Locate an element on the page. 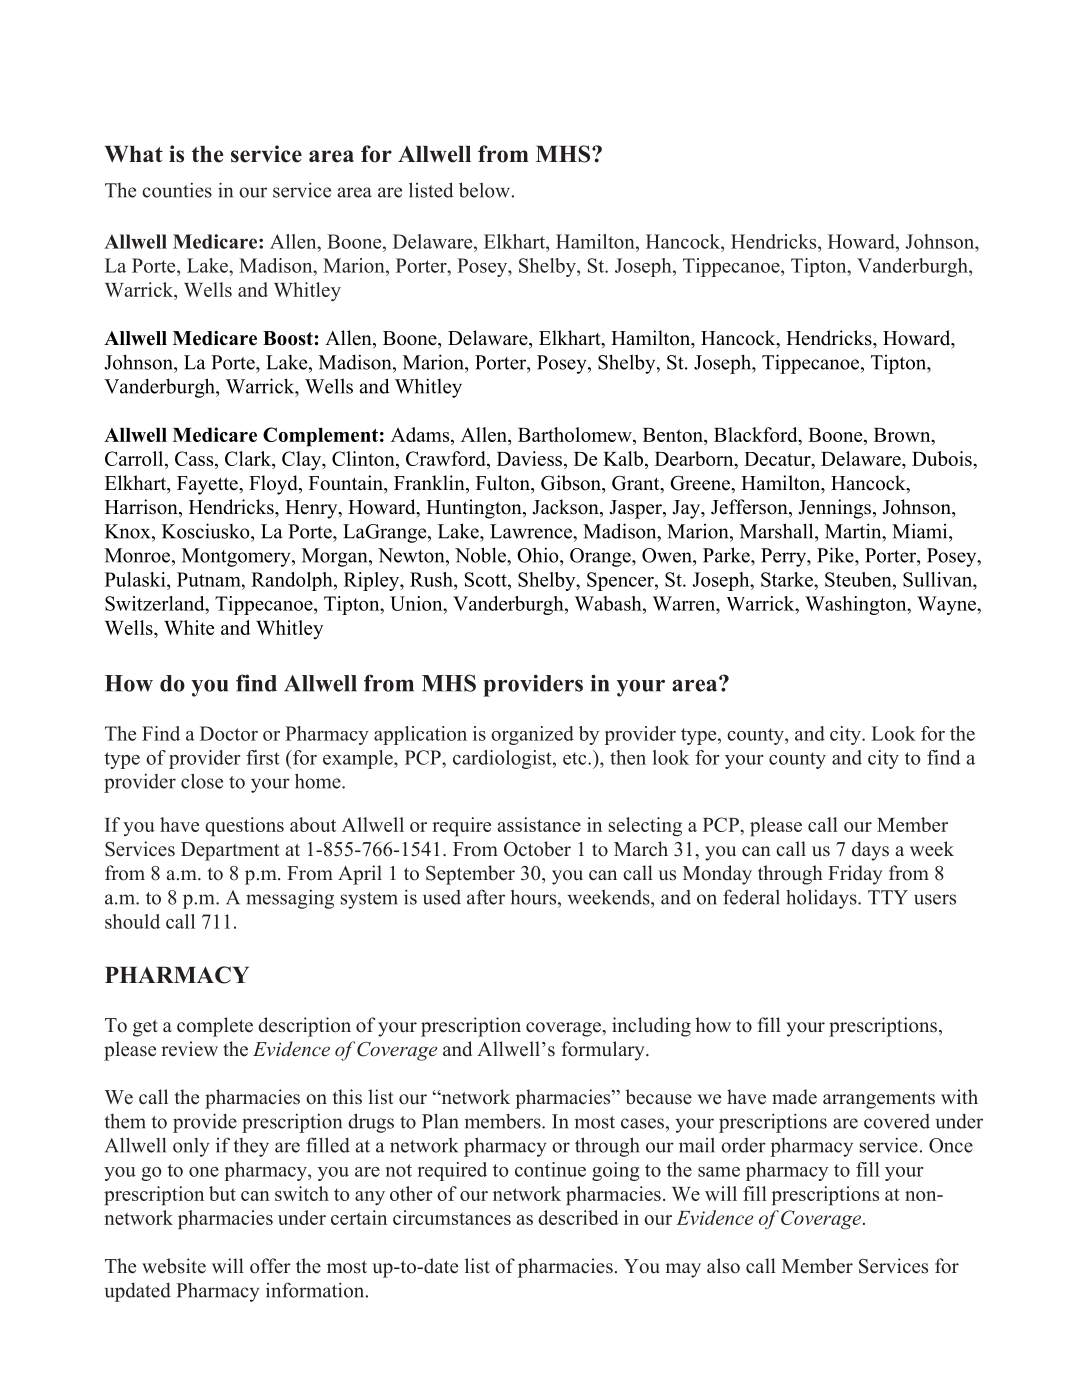 The width and height of the image is (1071, 1386). counties is located at coordinates (177, 190).
